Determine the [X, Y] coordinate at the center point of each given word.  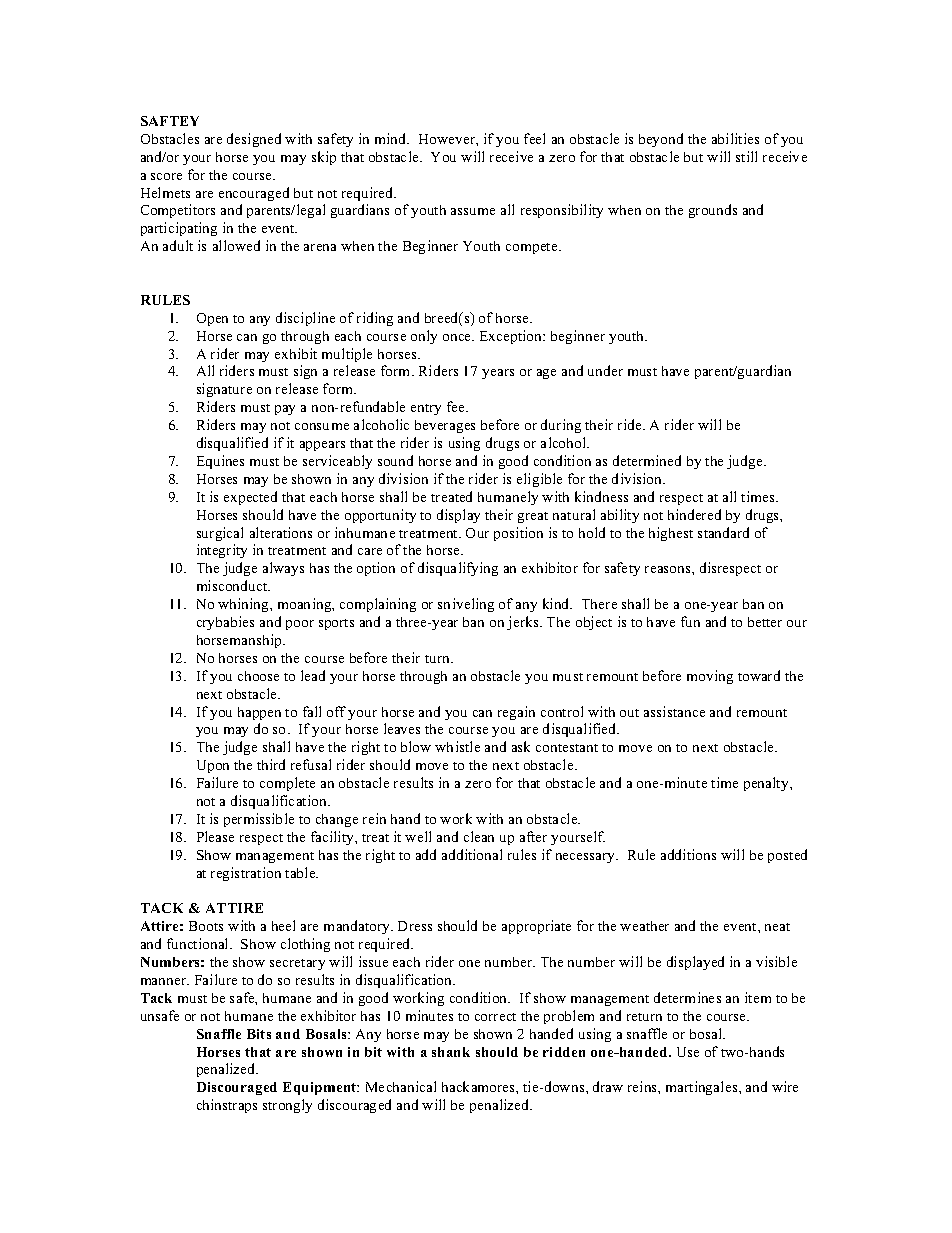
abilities [735, 138]
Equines [220, 462]
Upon [213, 766]
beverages [445, 426]
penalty [767, 784]
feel [534, 138]
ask [521, 746]
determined [647, 460]
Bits [259, 1034]
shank [451, 1052]
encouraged [254, 194]
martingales [703, 1088]
